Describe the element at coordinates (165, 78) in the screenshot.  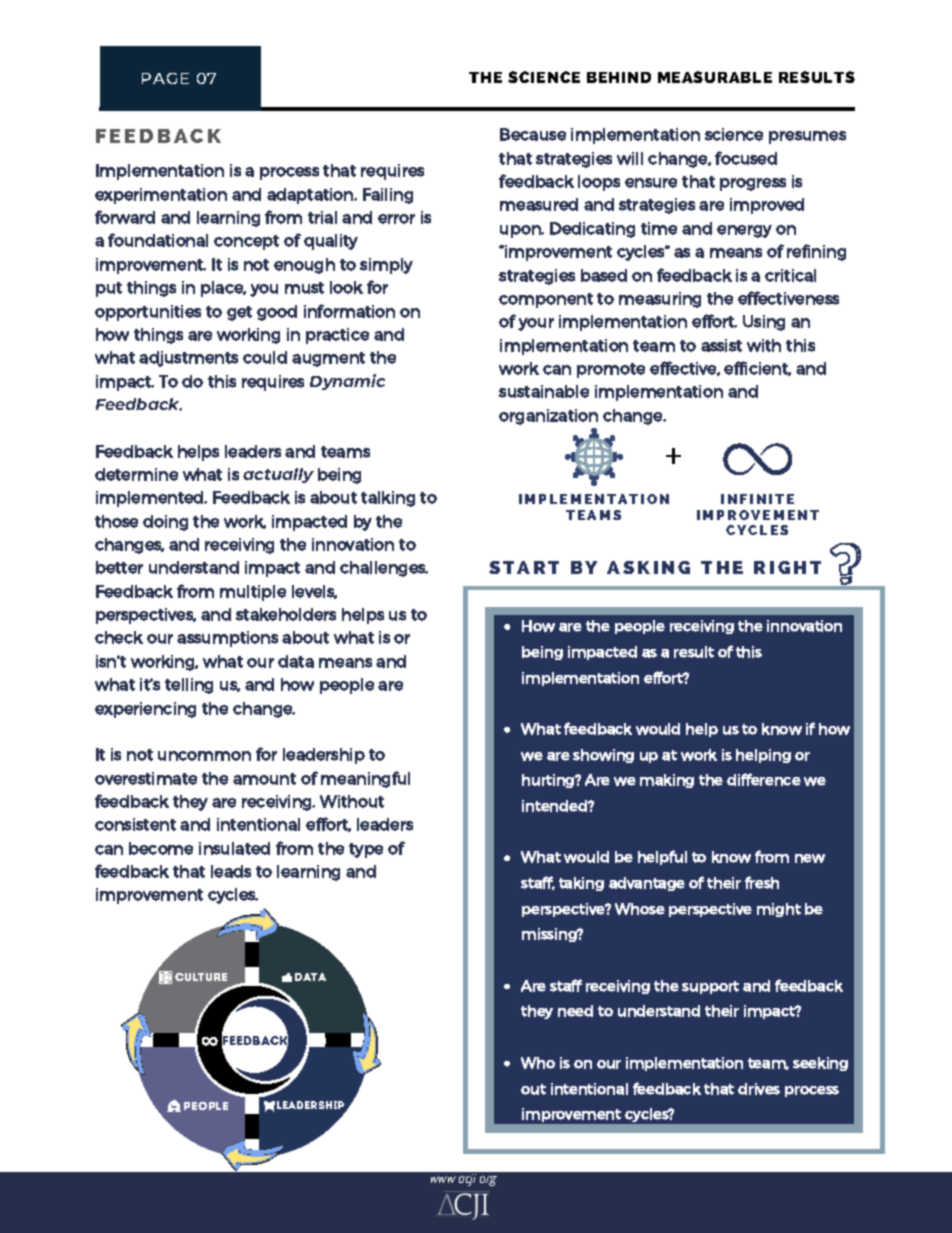
I see `PAGE` at that location.
